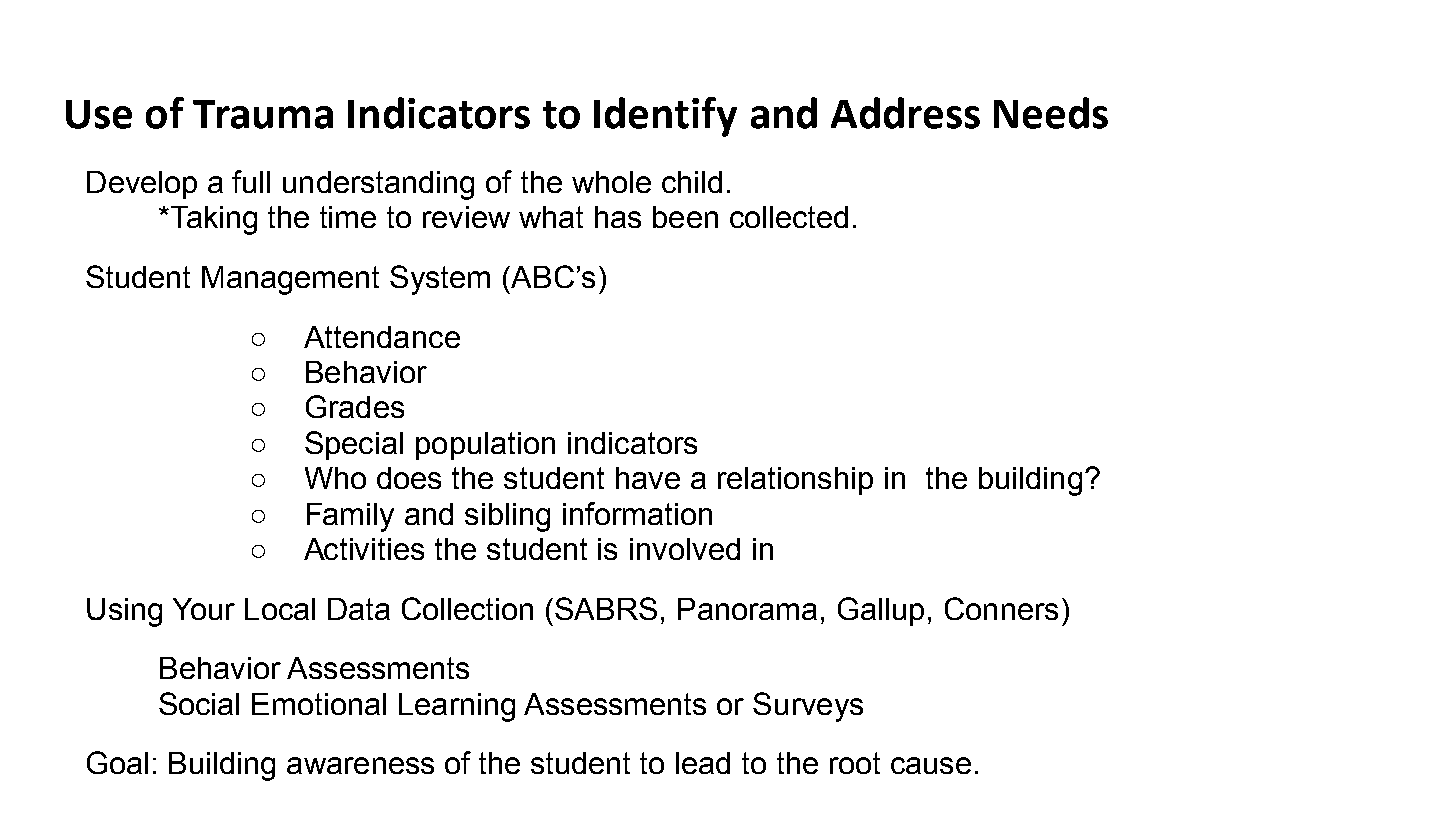 This page has height=819, width=1456. What do you see at coordinates (703, 763) in the page?
I see `lead` at bounding box center [703, 763].
